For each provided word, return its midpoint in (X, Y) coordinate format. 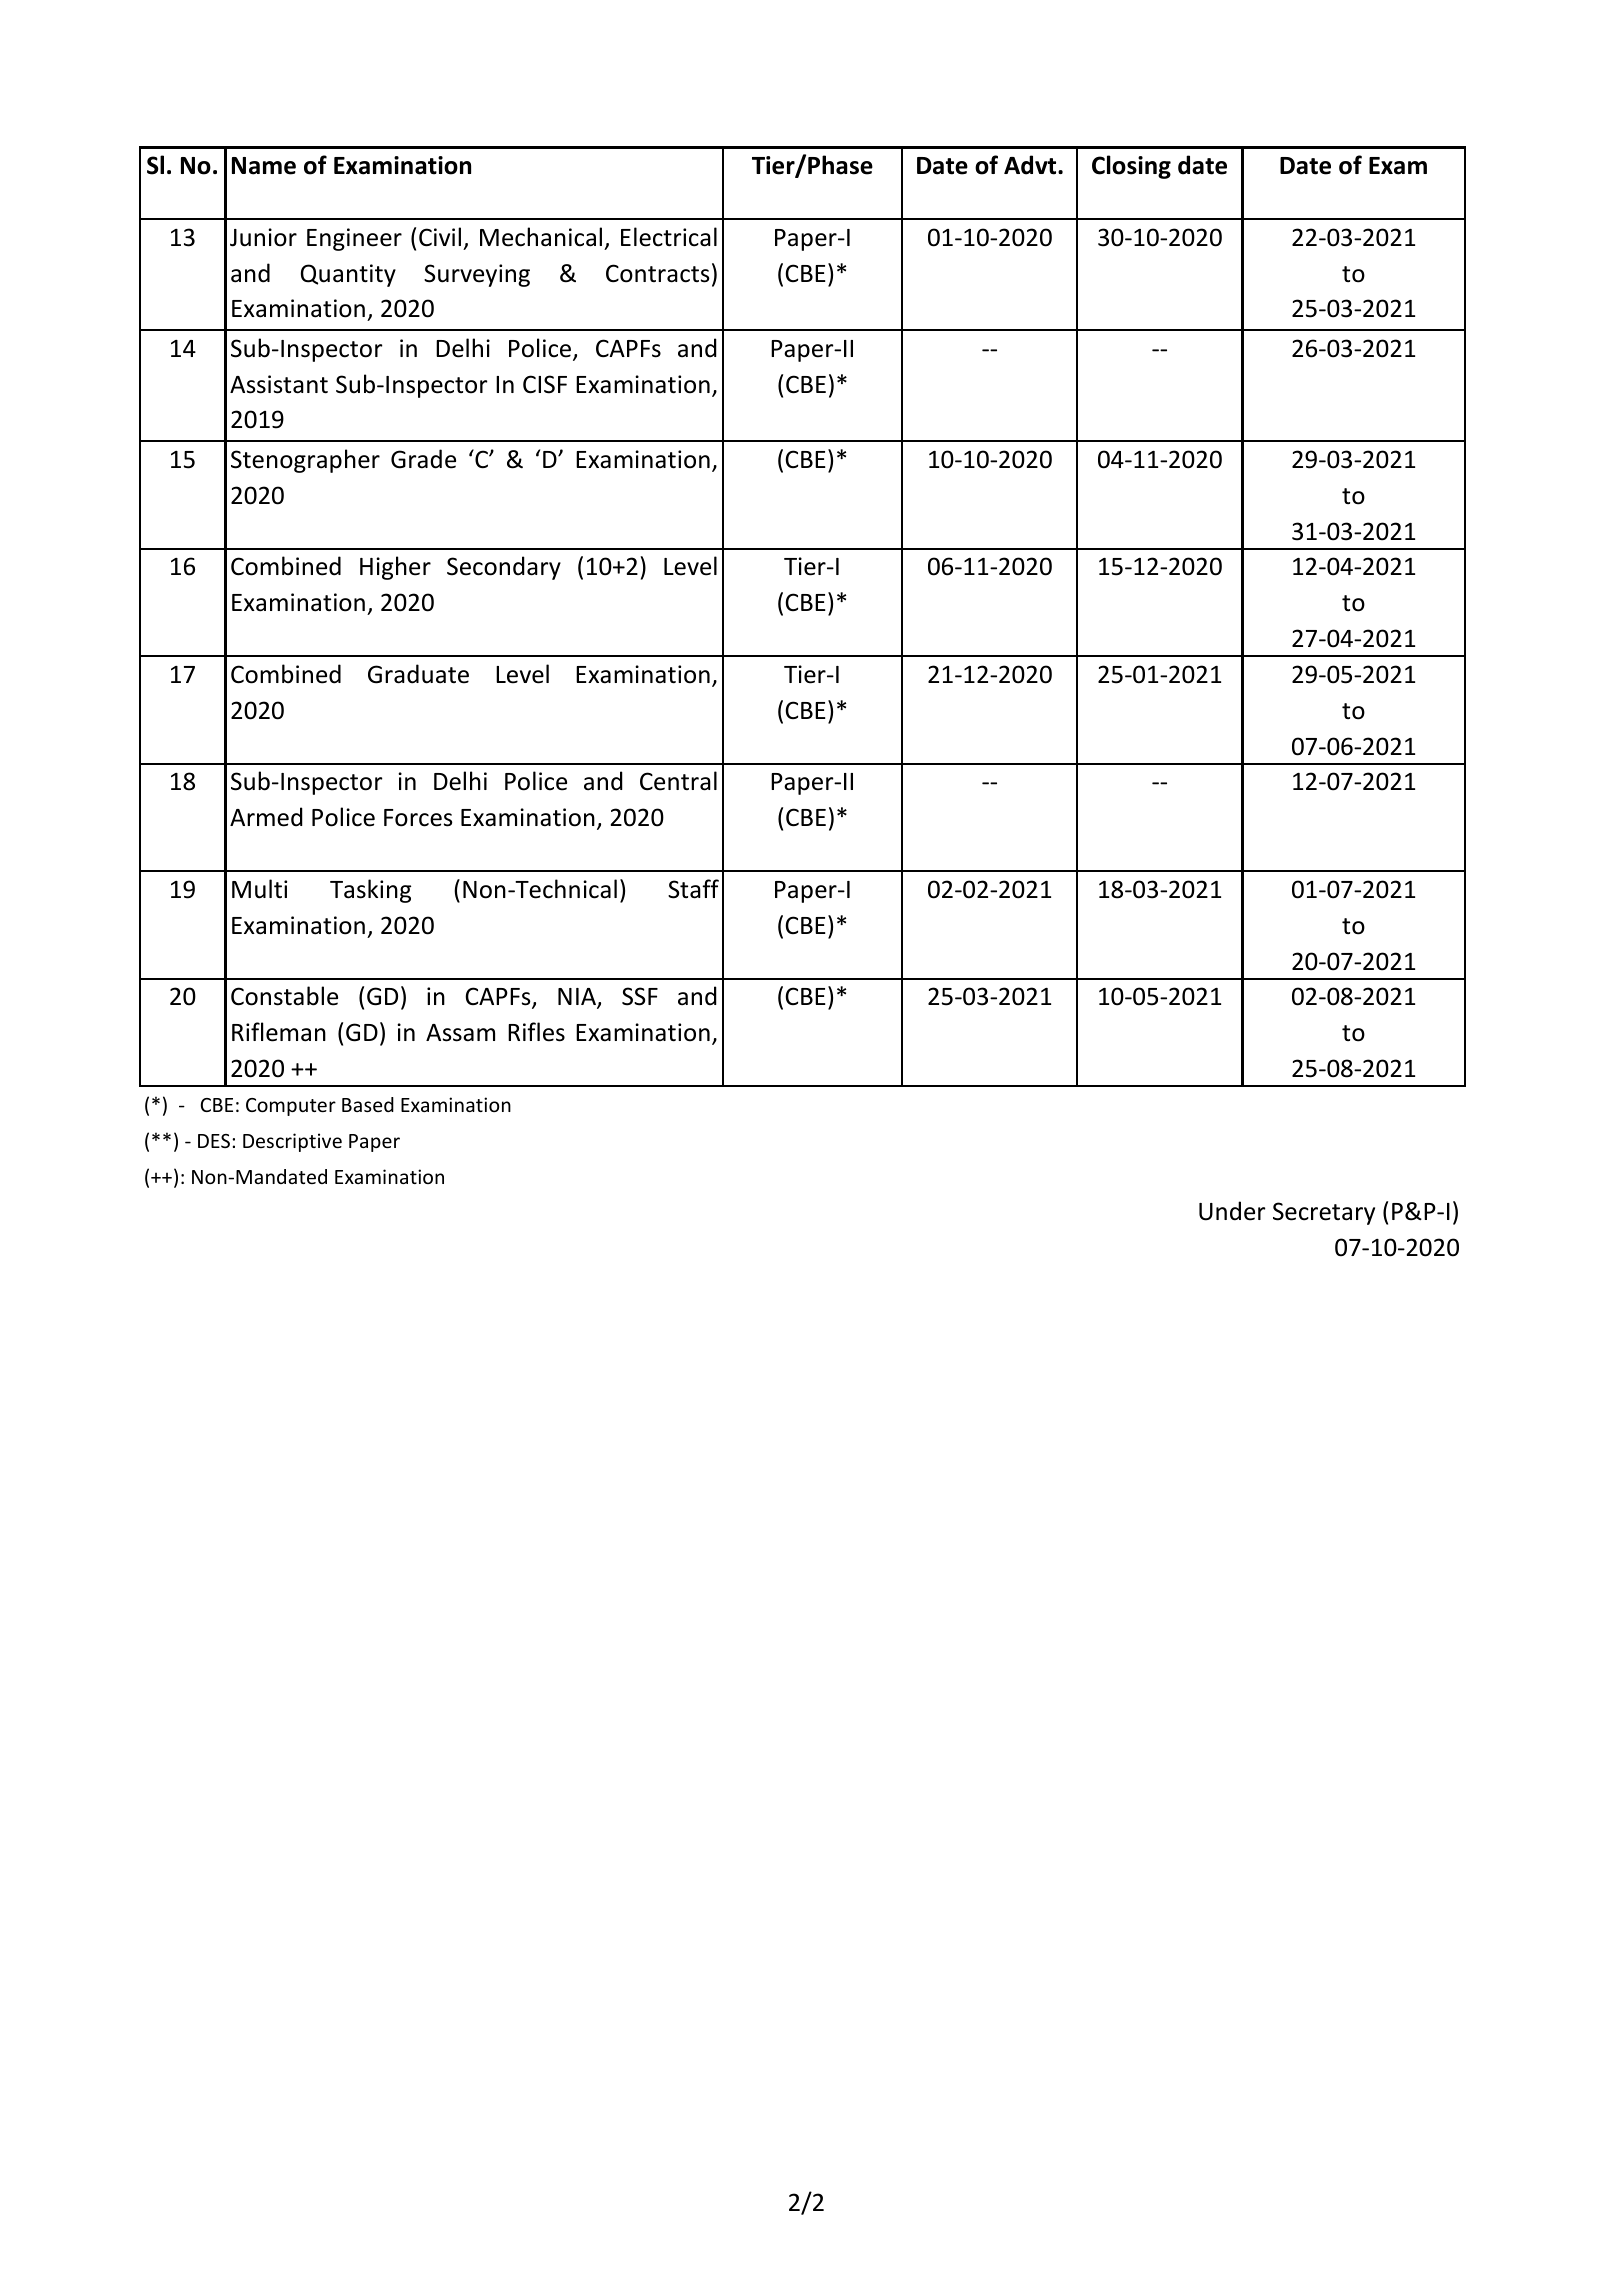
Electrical (669, 237)
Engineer (354, 239)
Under (1232, 1211)
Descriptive (292, 1142)
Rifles (536, 1032)
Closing (1131, 167)
